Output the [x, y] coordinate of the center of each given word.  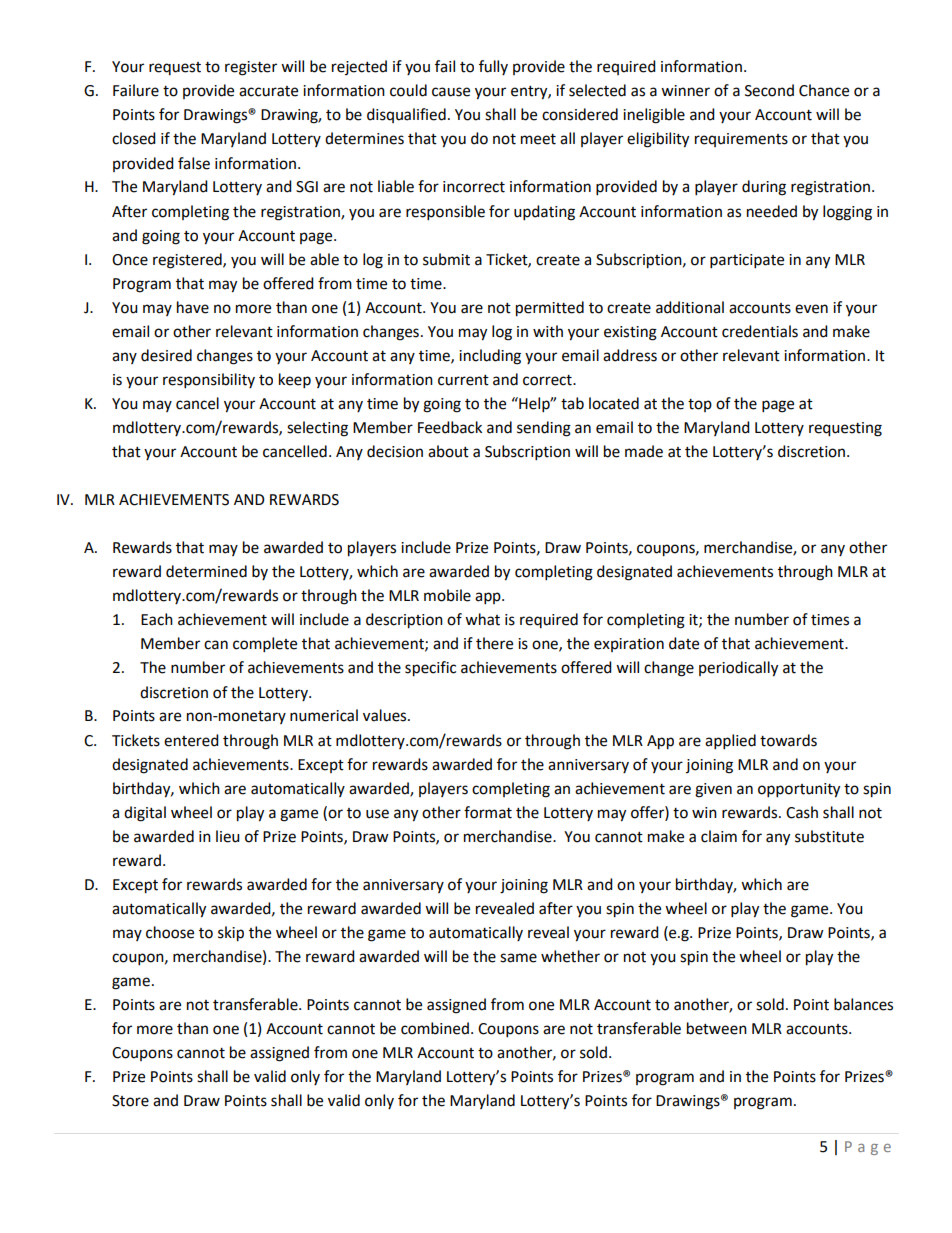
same [518, 958]
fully [493, 67]
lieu [228, 836]
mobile [447, 595]
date [684, 643]
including [490, 357]
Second [769, 90]
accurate [268, 91]
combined [435, 1028]
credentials [760, 331]
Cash [802, 812]
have [193, 307]
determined [206, 571]
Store [130, 1101]
